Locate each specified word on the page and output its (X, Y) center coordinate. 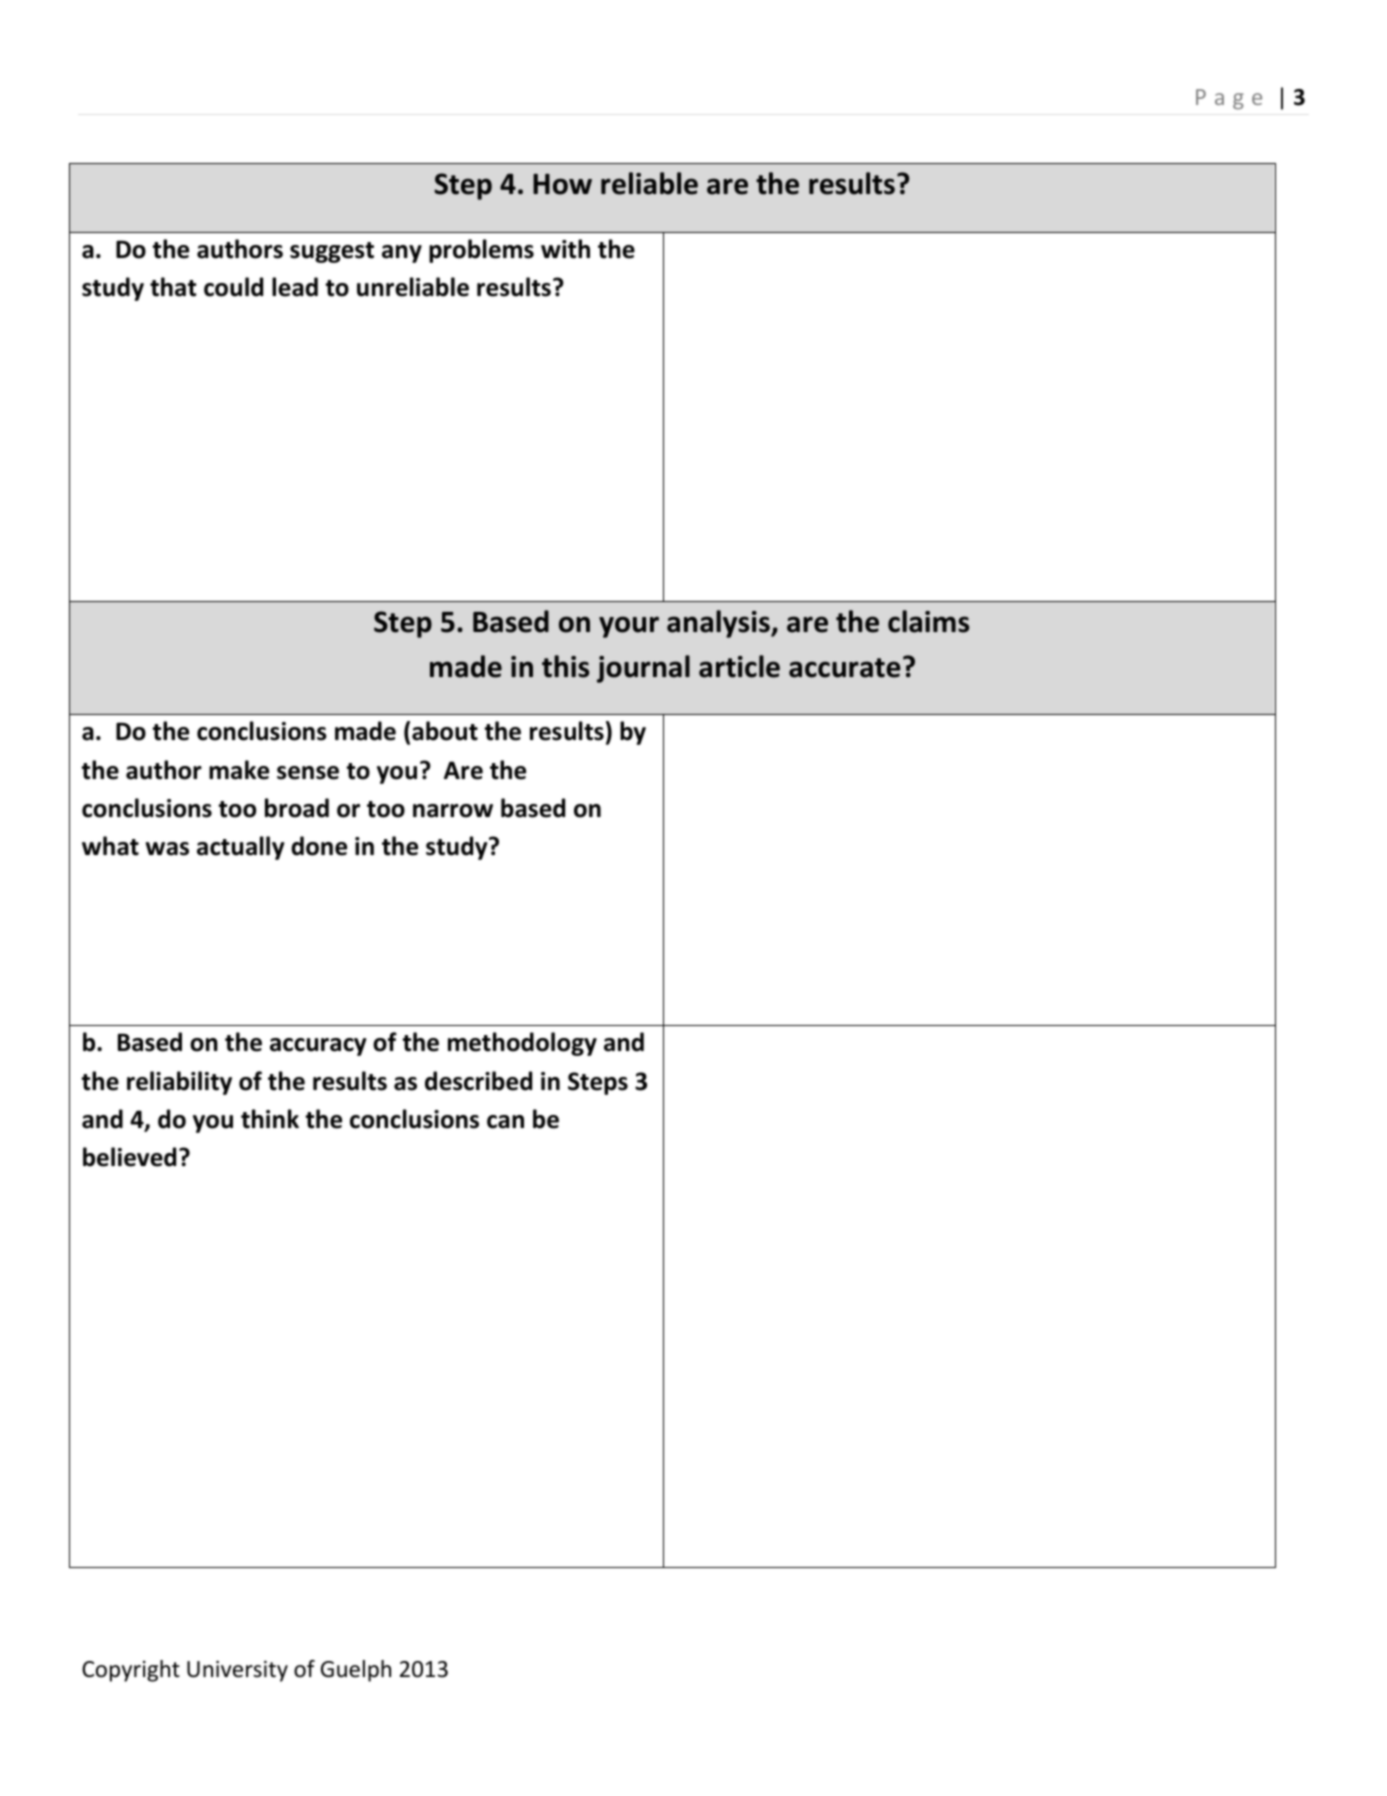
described (478, 1081)
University (237, 1671)
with (565, 249)
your (629, 627)
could (233, 287)
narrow (453, 811)
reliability (179, 1083)
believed (129, 1157)
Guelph (356, 1671)
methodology (522, 1044)
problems (481, 251)
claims (928, 621)
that (173, 287)
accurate (845, 668)
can (505, 1122)
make (239, 770)
